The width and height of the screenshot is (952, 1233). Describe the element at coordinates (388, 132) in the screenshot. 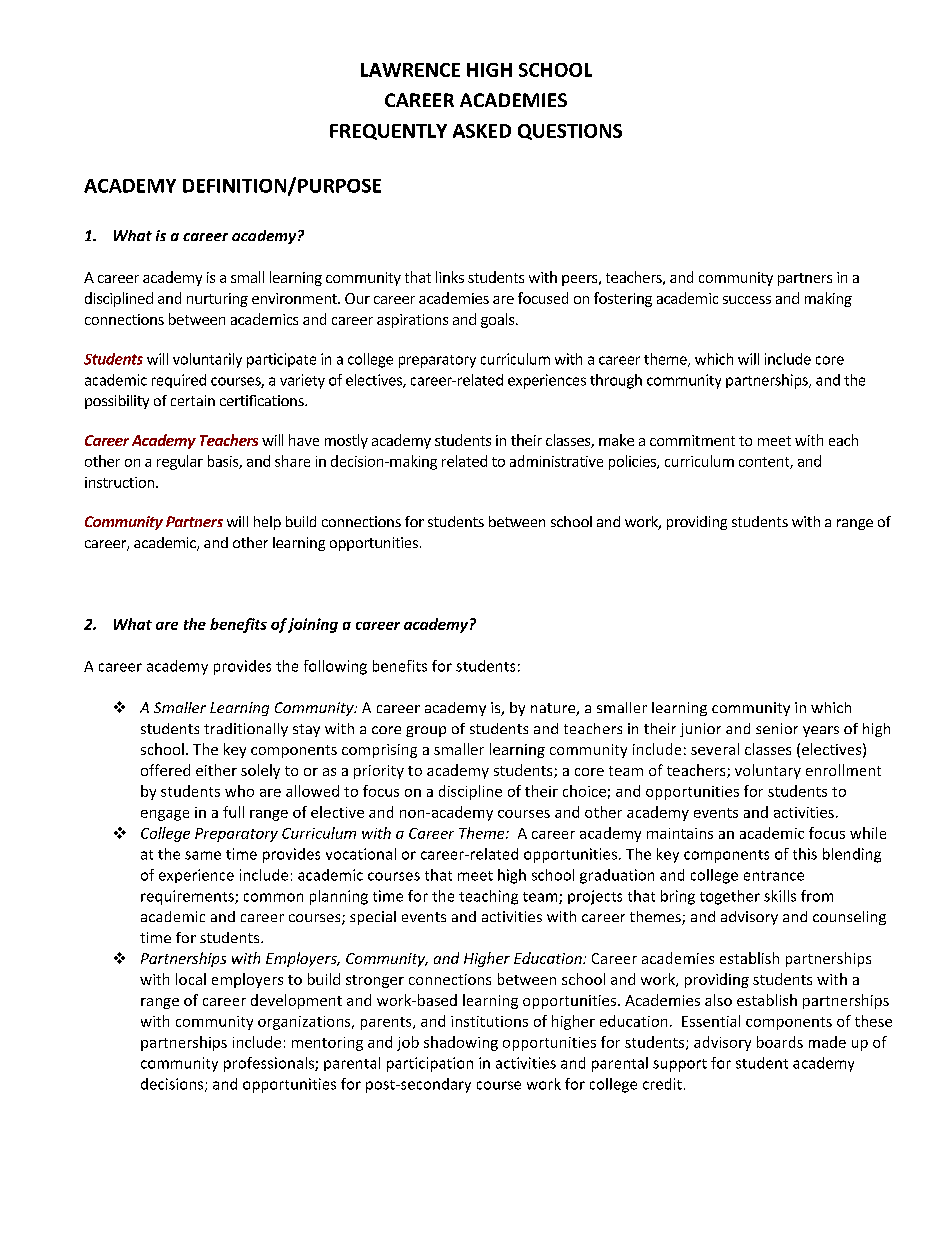

I see `FREQUENTLY` at that location.
